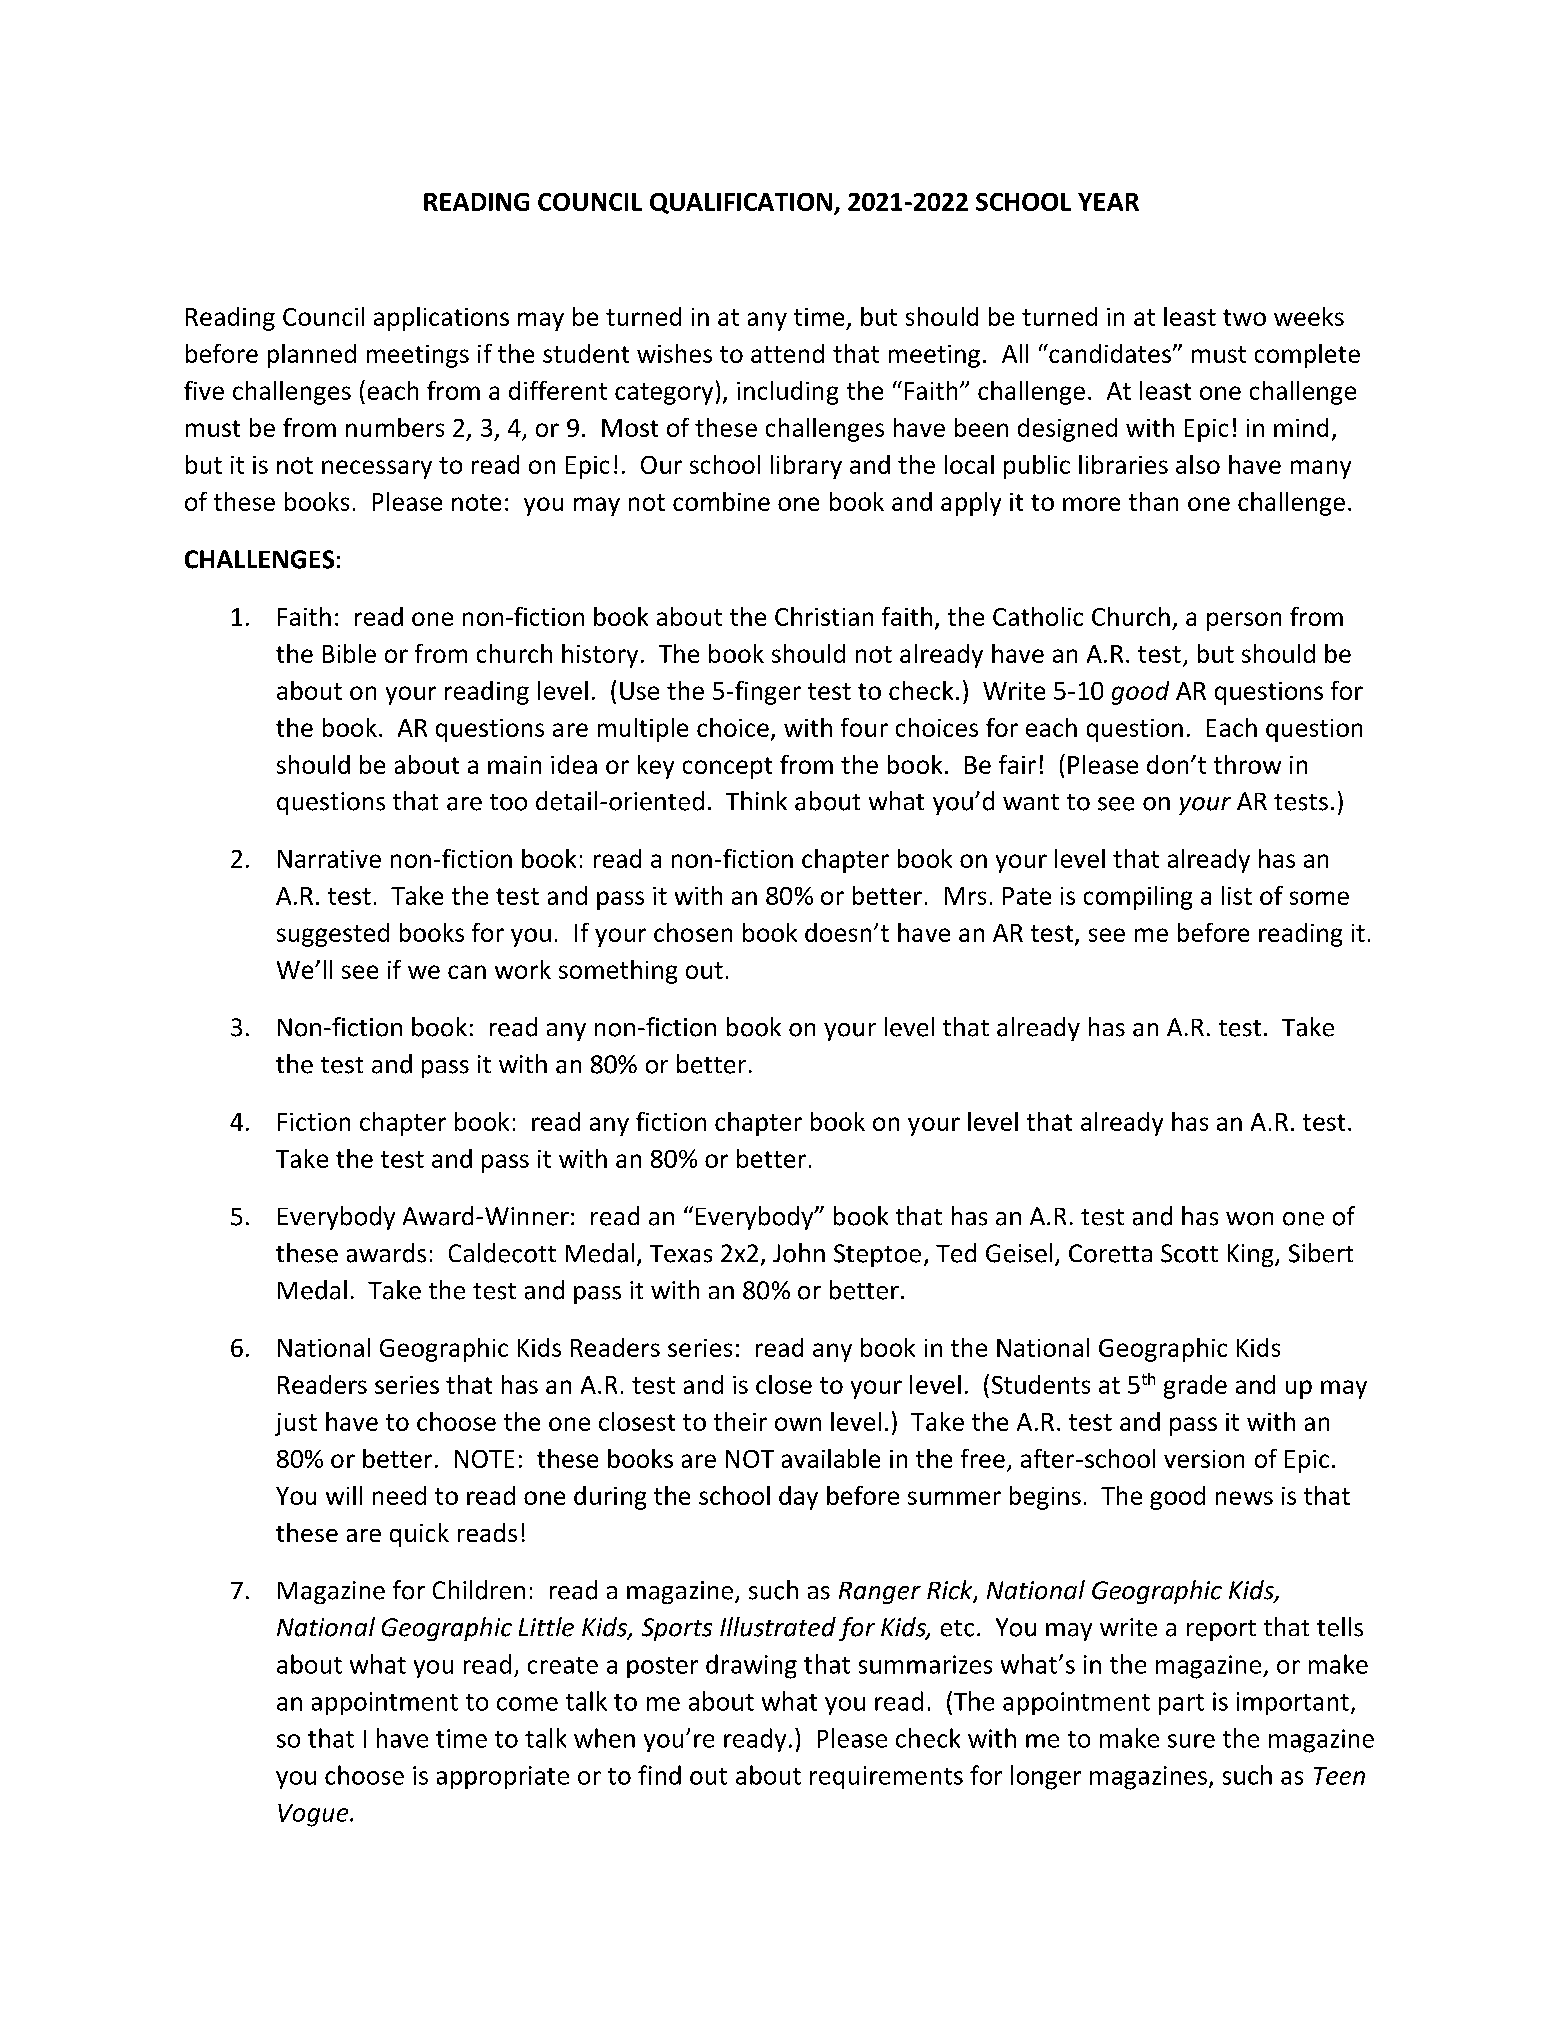 This screenshot has width=1562, height=2022. Describe the element at coordinates (296, 1424) in the screenshot. I see `just` at that location.
